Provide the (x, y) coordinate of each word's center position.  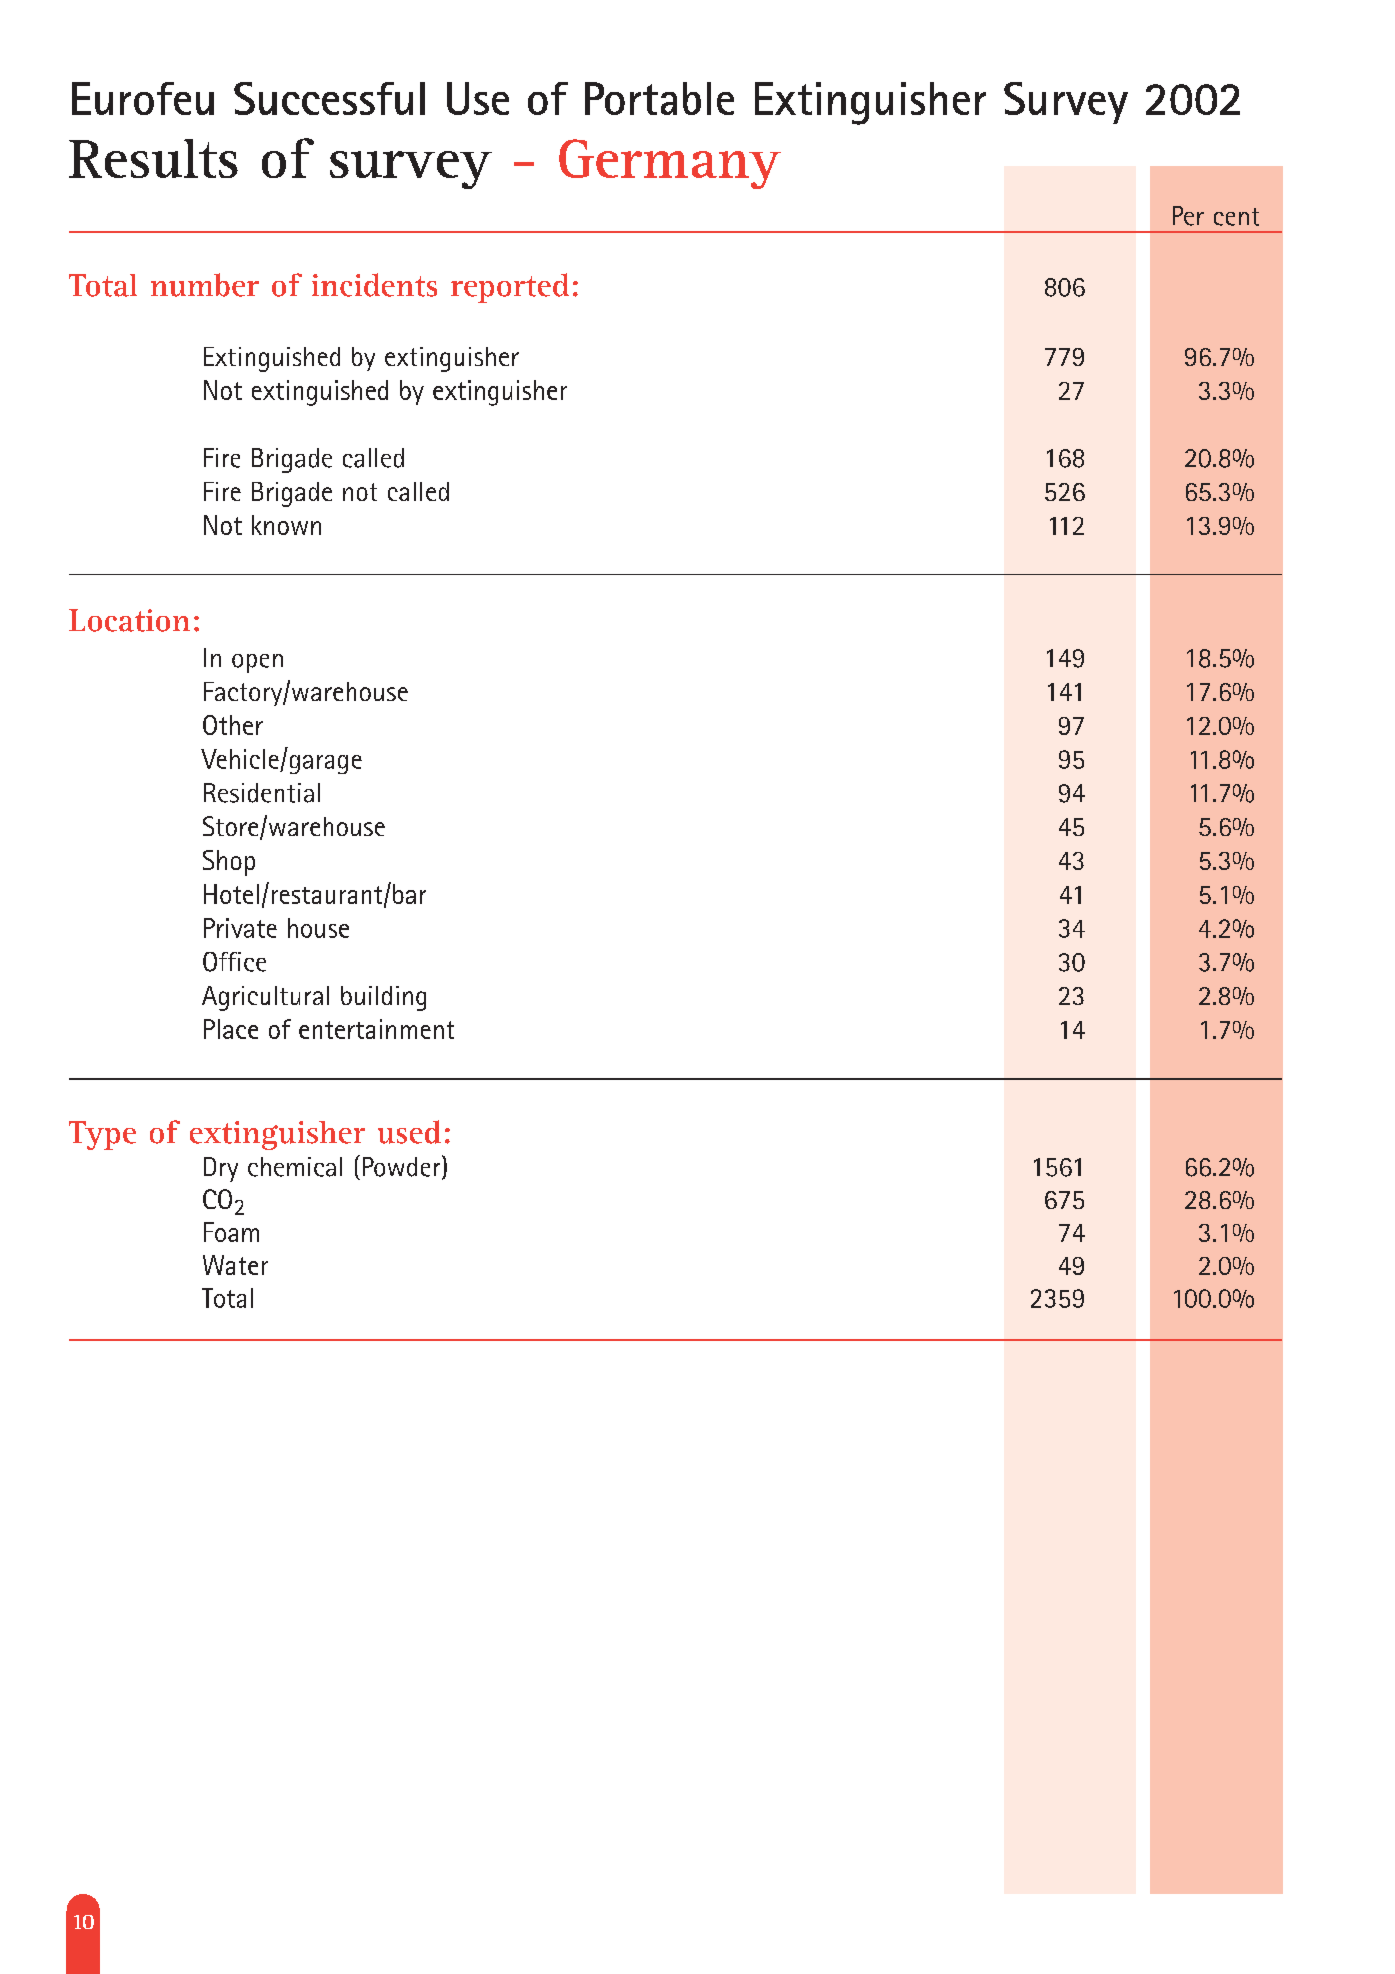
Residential (262, 793)
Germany (670, 164)
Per (1188, 216)
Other (233, 725)
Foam (231, 1232)
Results (153, 158)
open (257, 663)
